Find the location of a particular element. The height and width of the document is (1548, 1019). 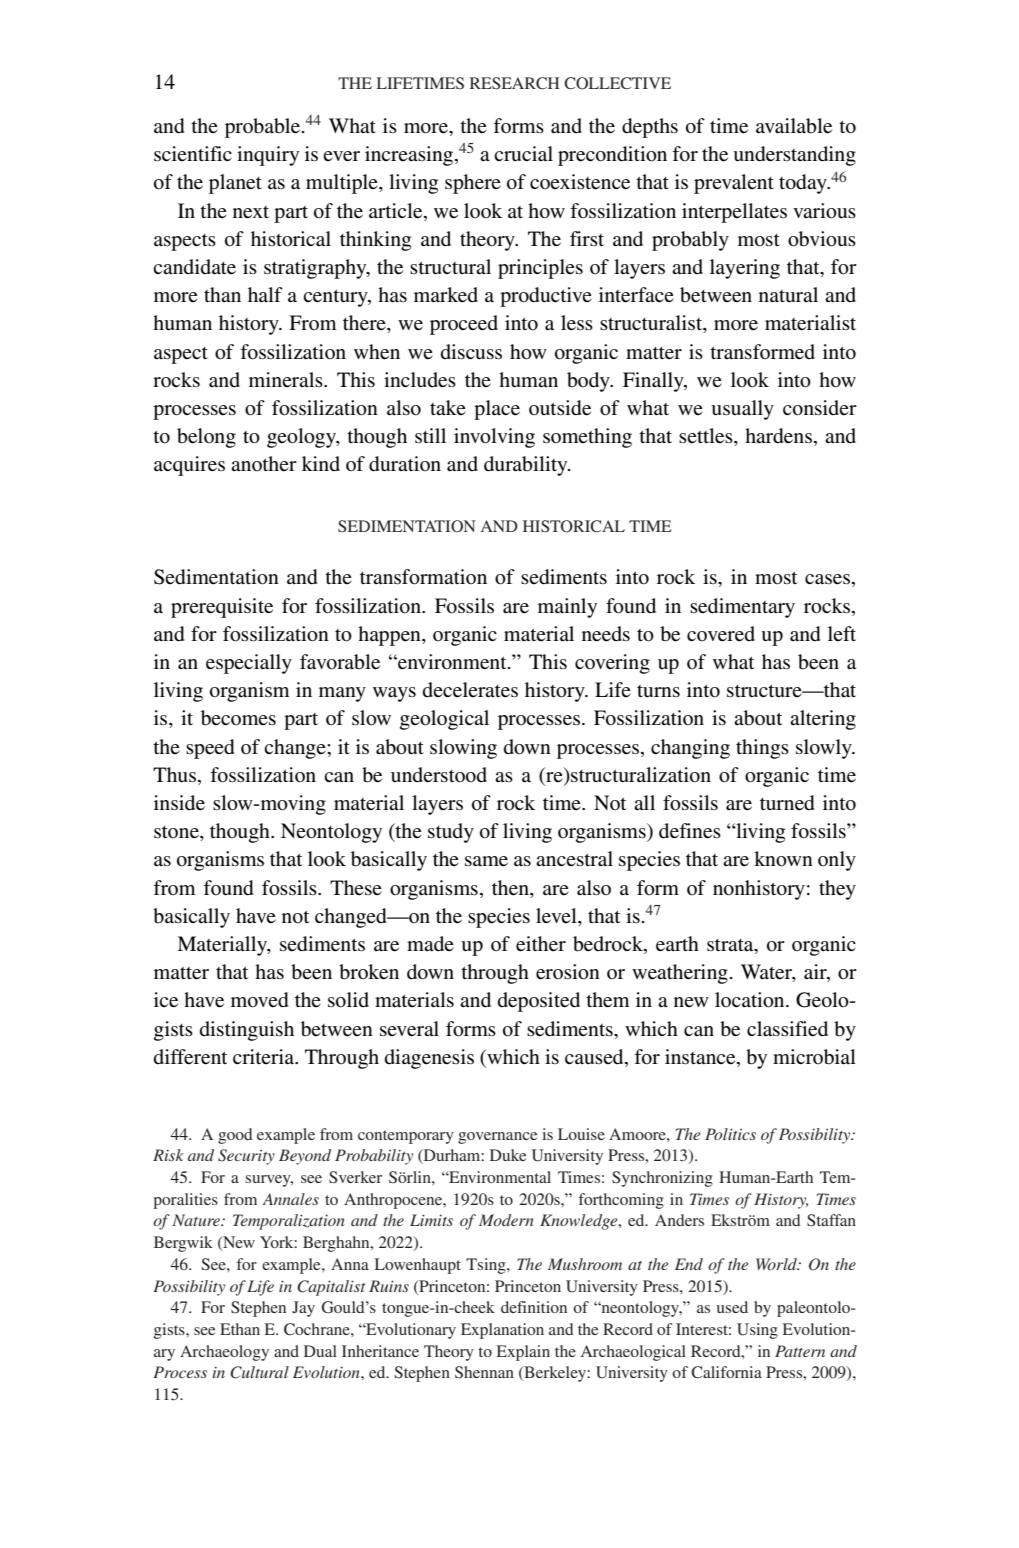

available is located at coordinates (794, 126).
